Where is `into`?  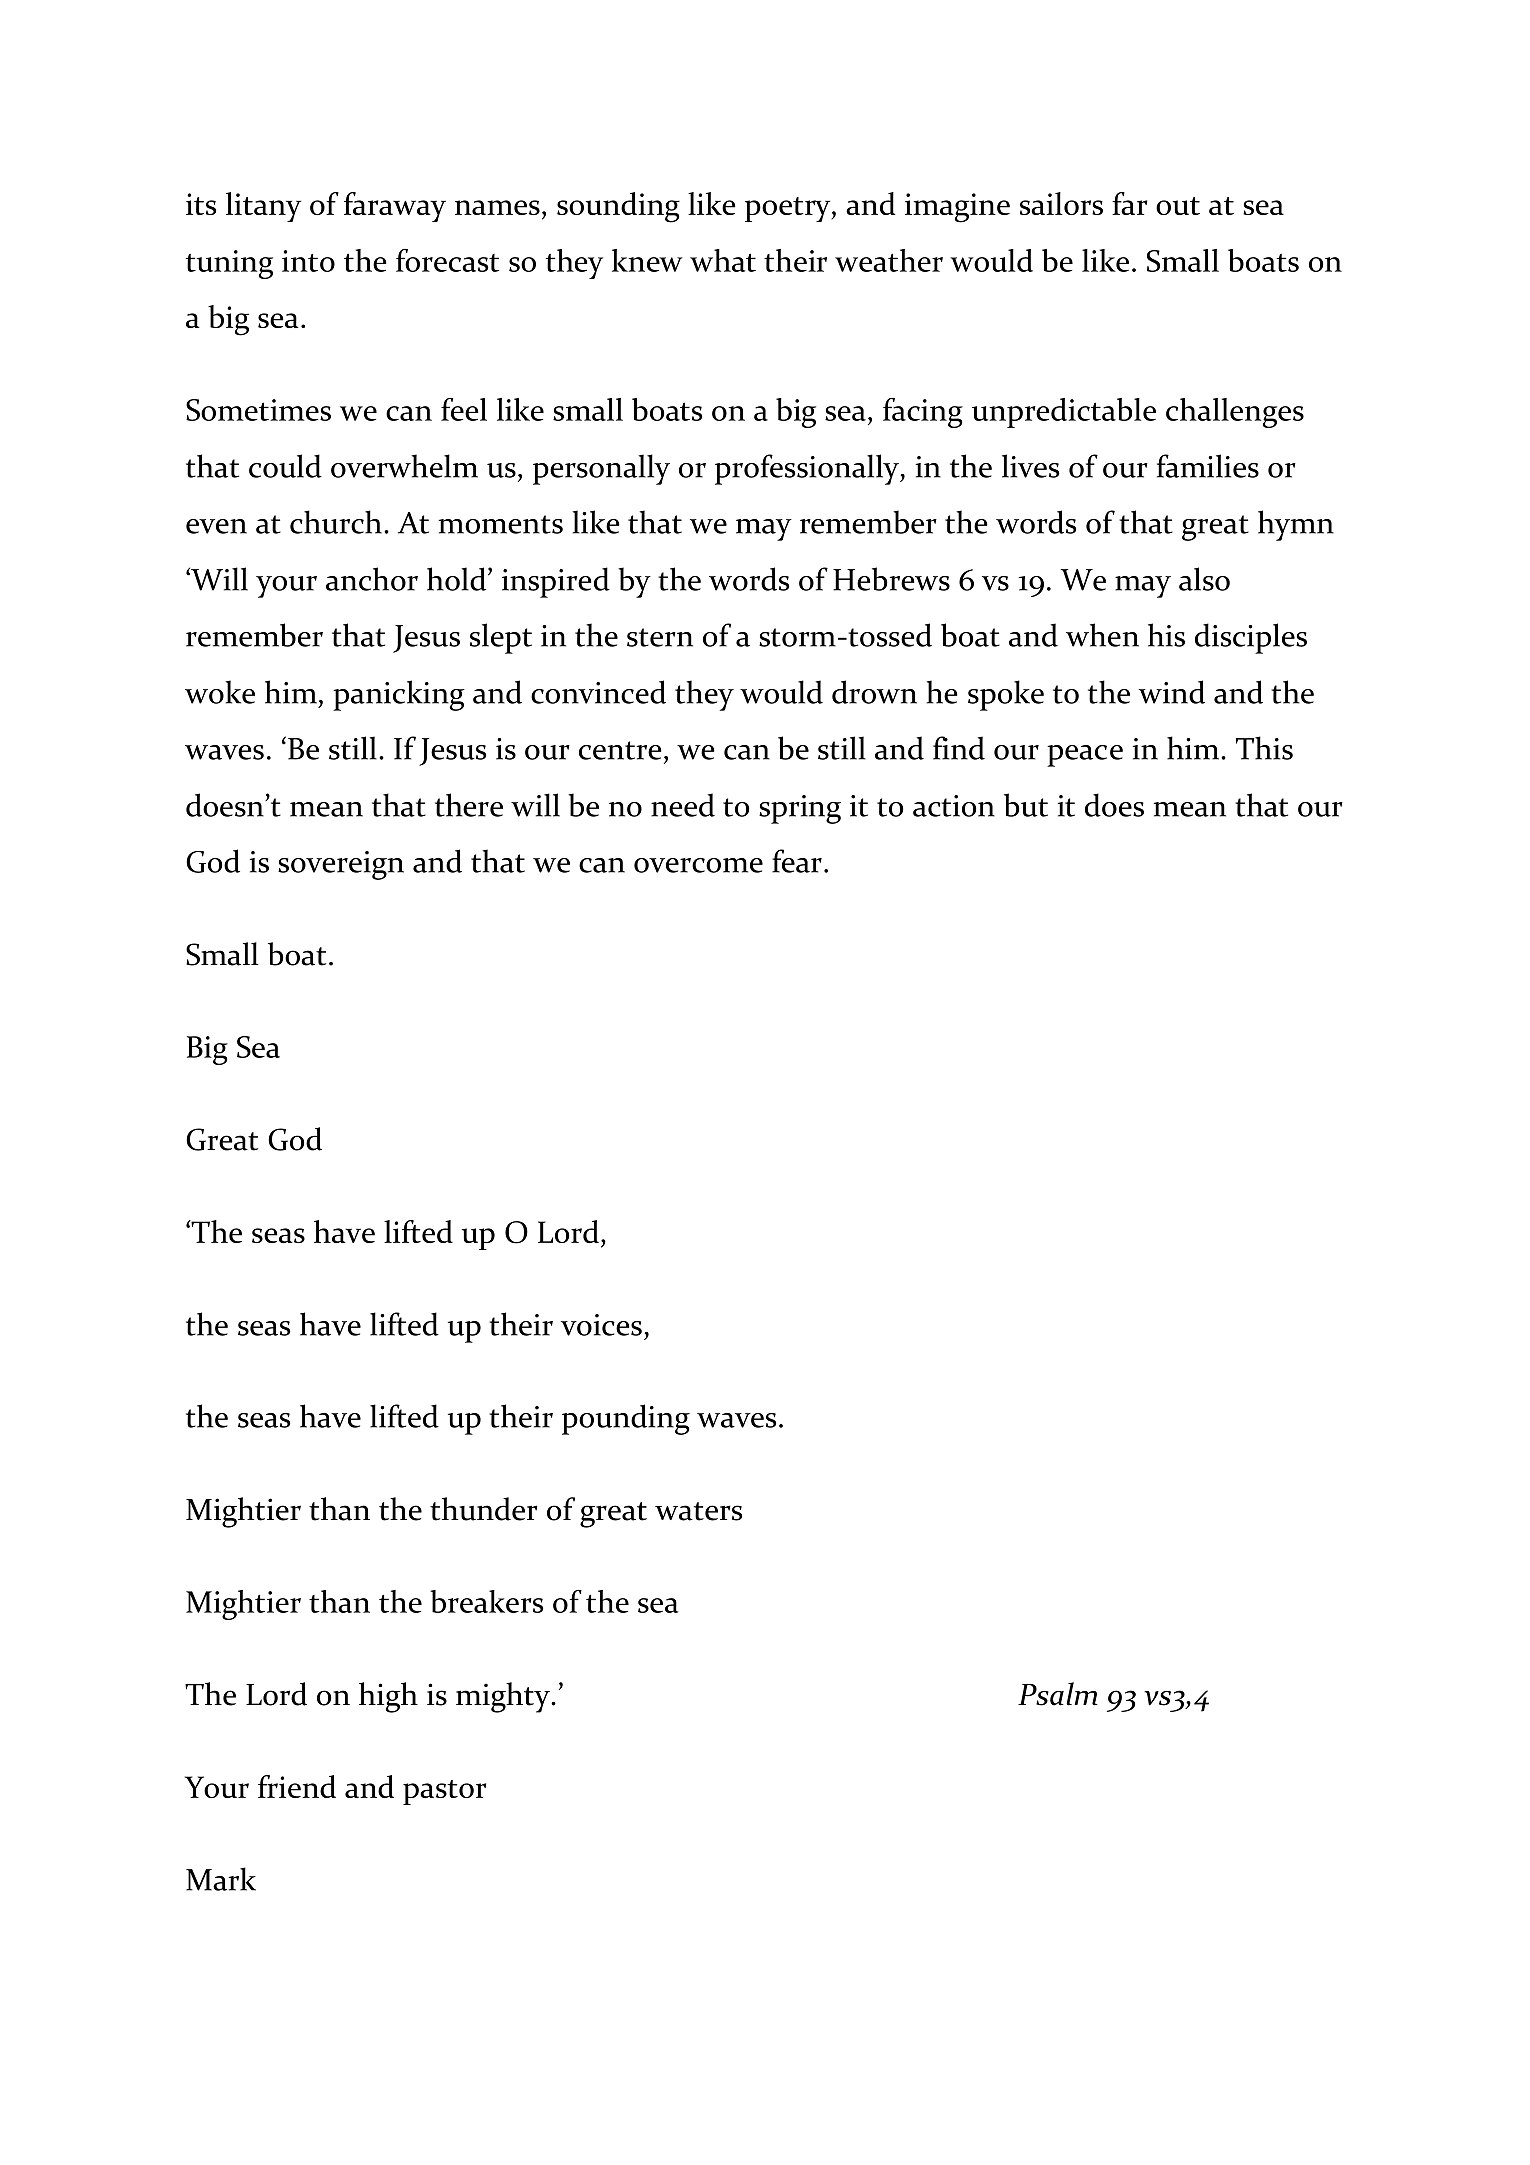
into is located at coordinates (308, 261).
